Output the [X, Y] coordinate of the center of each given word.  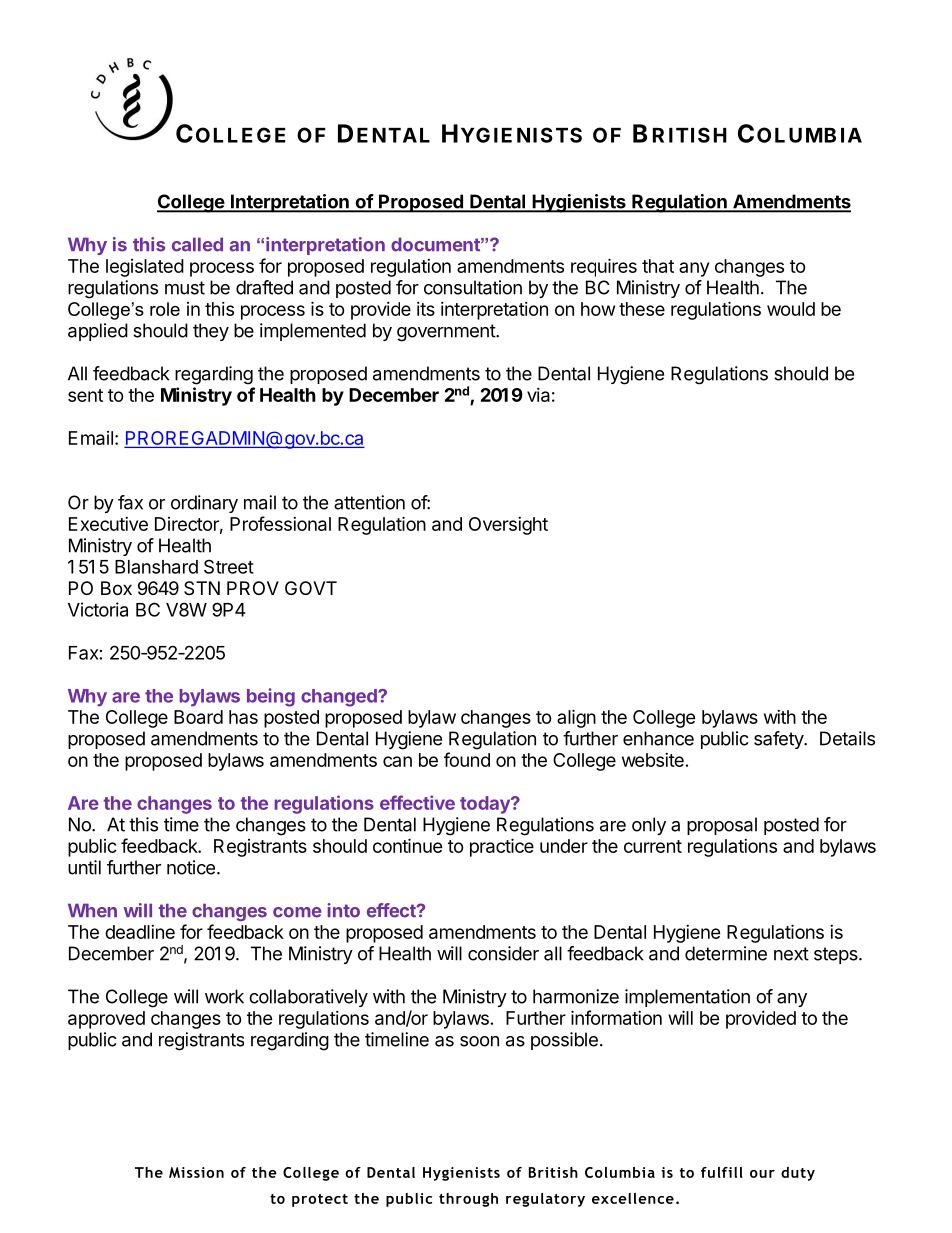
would [791, 309]
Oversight [508, 526]
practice [502, 847]
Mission [196, 1172]
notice [191, 867]
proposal [722, 826]
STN [202, 588]
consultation [473, 287]
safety [779, 740]
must [185, 288]
